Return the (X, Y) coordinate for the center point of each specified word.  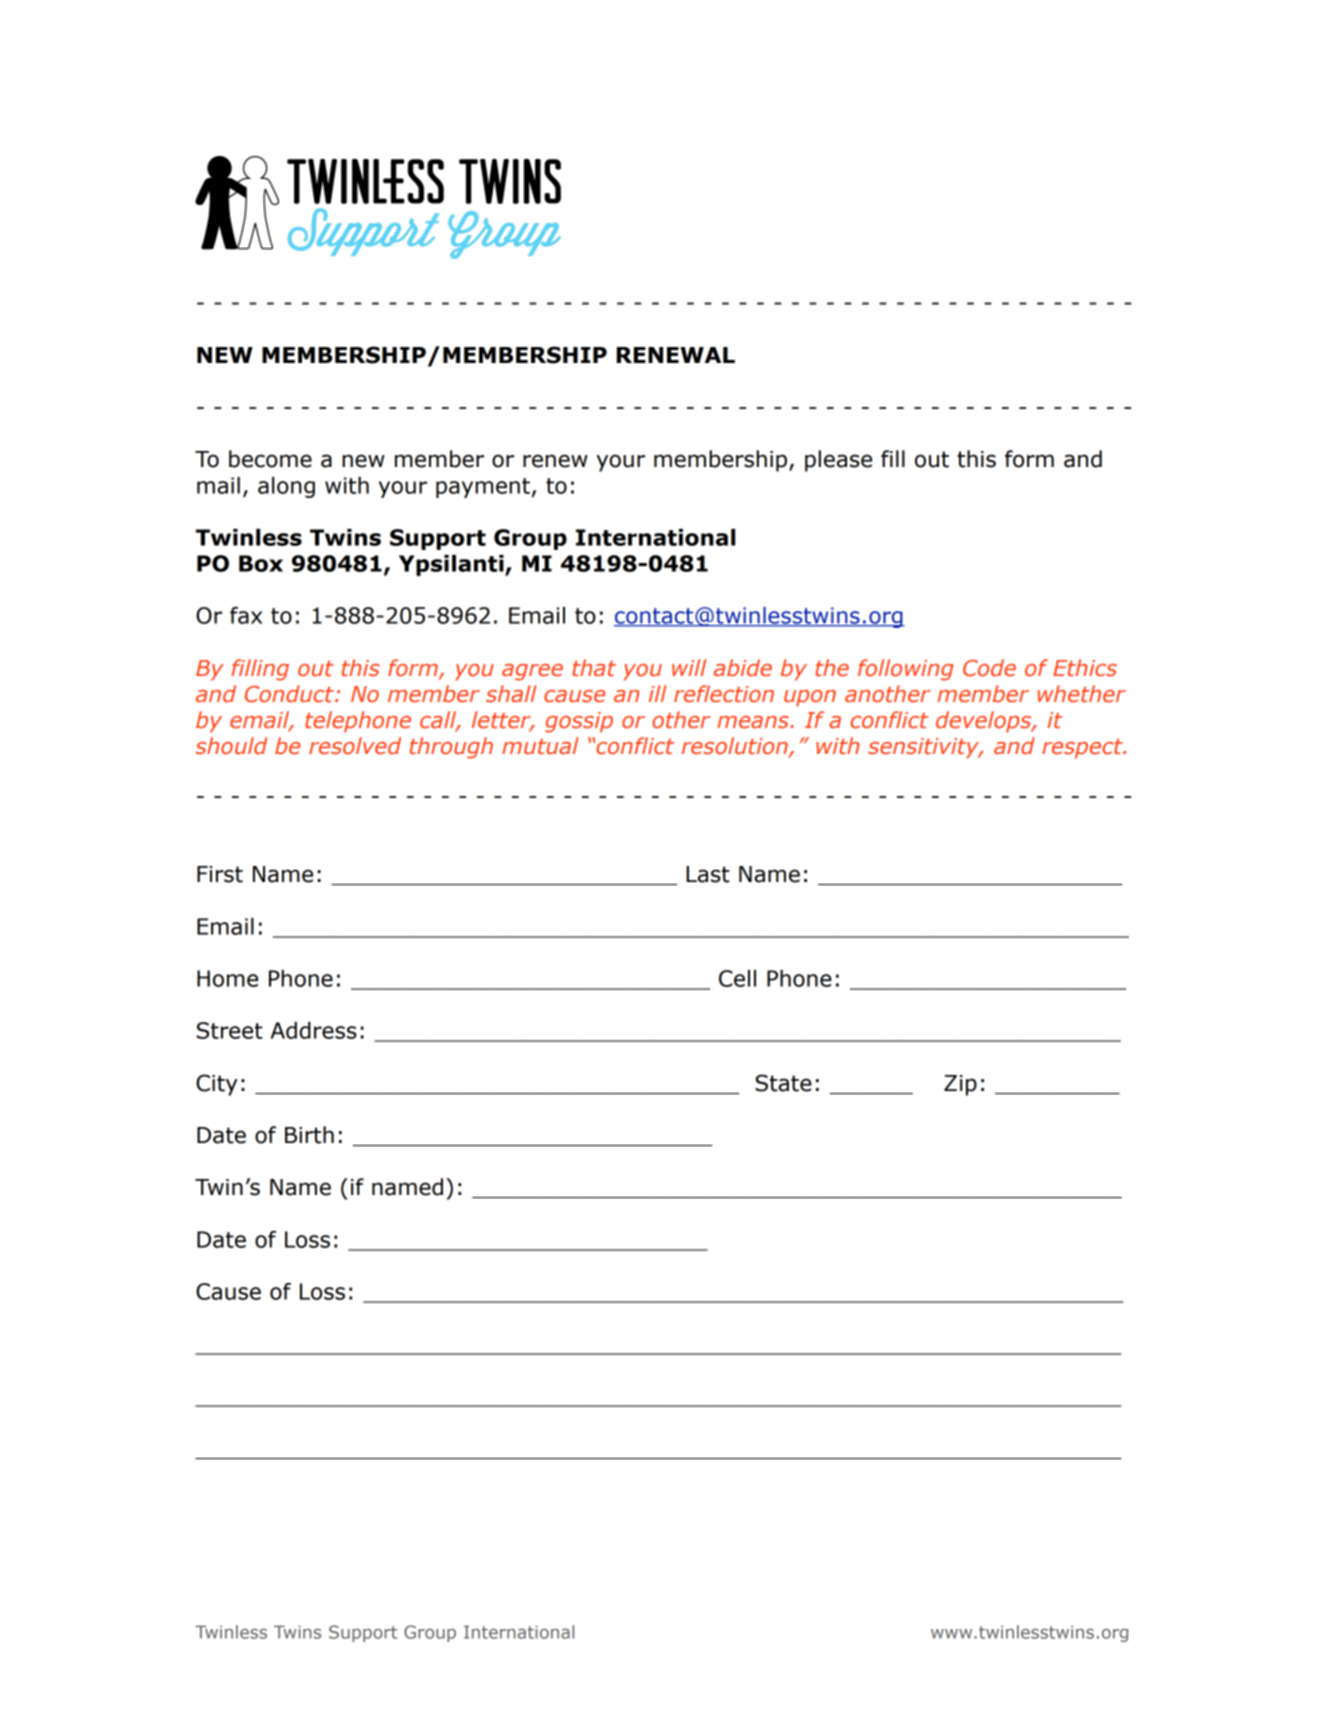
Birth (309, 1135)
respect (1083, 749)
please (838, 461)
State (783, 1083)
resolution (736, 747)
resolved (355, 746)
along (286, 487)
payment (483, 488)
